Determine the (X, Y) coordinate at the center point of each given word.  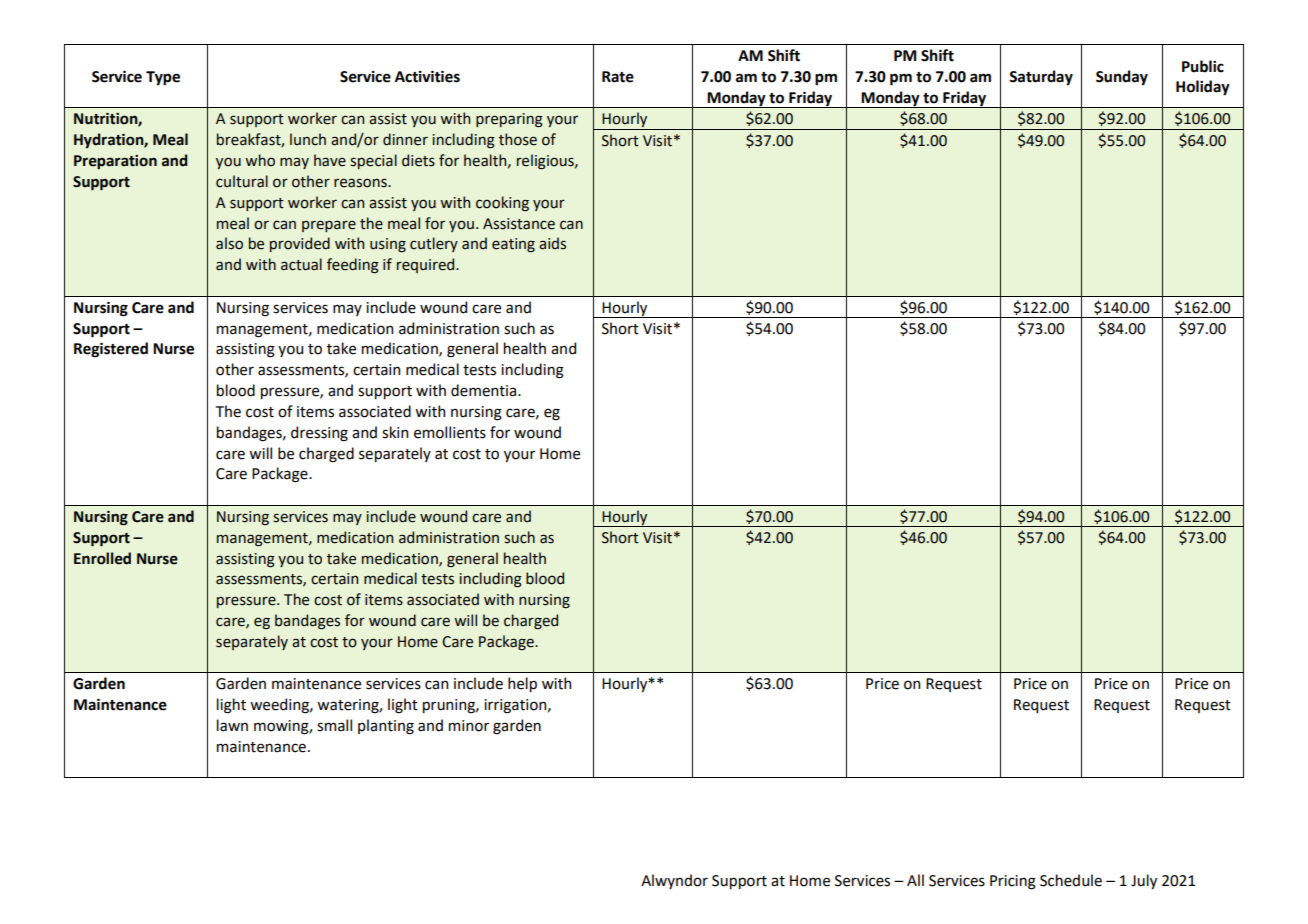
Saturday (1041, 78)
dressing (319, 434)
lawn (232, 725)
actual (301, 264)
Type (163, 78)
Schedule (1071, 880)
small (334, 725)
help (522, 684)
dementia (485, 390)
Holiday (1203, 88)
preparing (509, 120)
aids (552, 243)
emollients (450, 432)
